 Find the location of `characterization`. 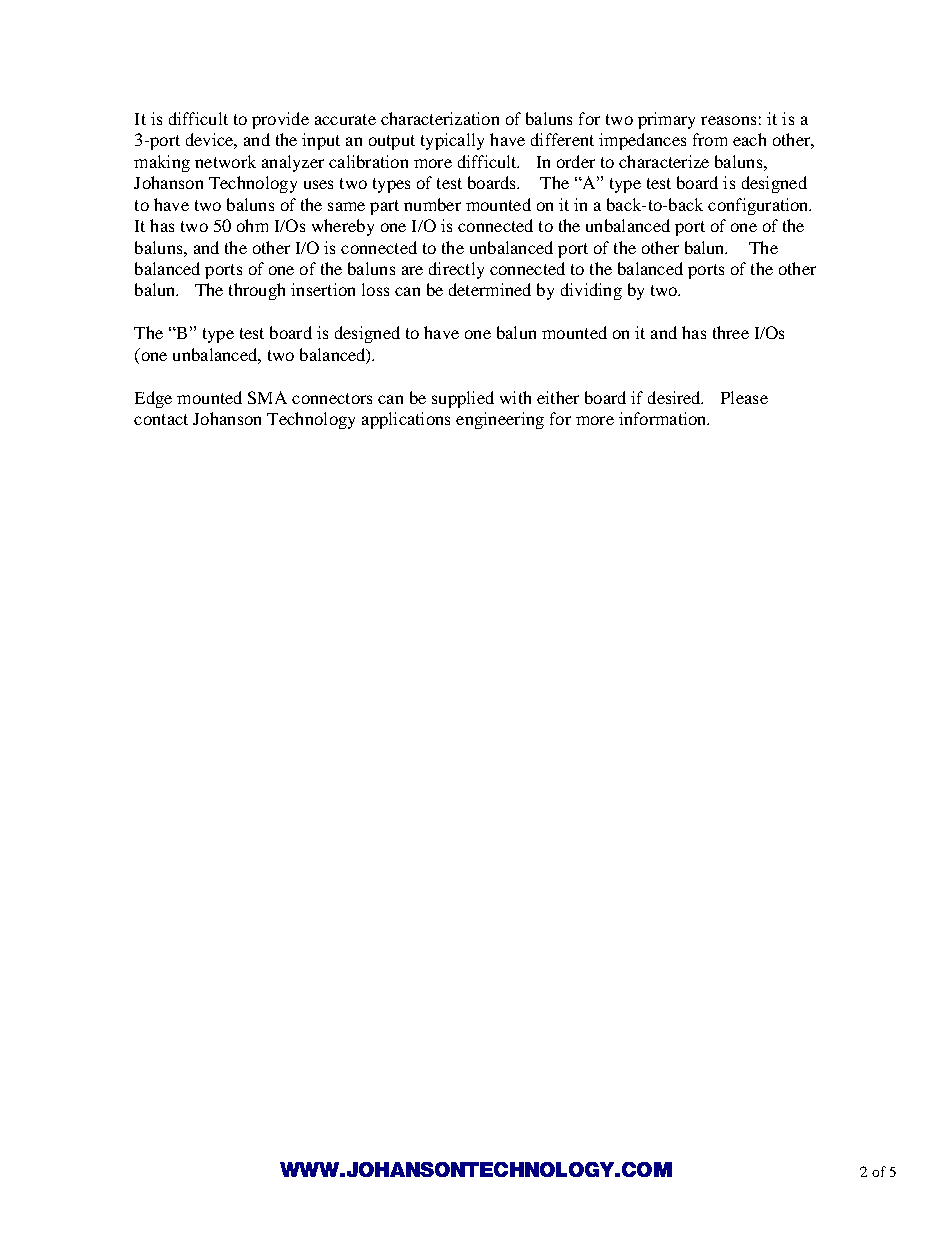

characterization is located at coordinates (440, 118).
